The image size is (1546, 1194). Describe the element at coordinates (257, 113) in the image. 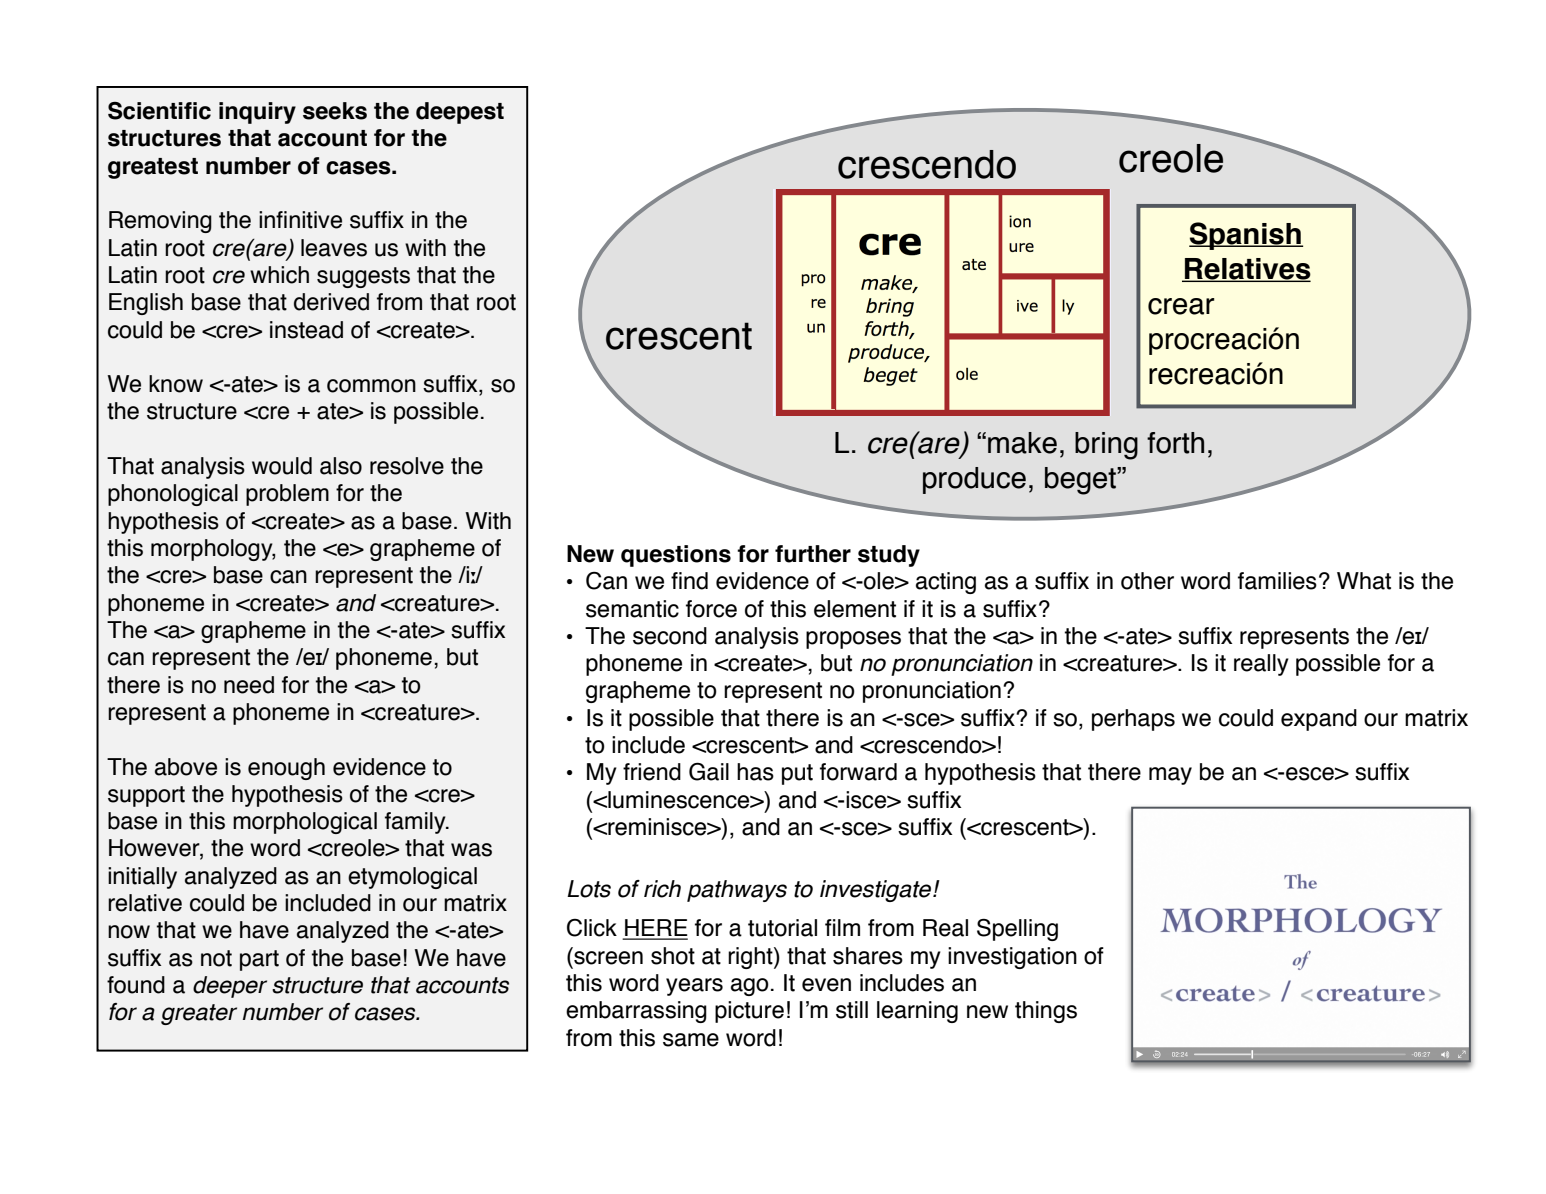

I see `inquiry` at that location.
